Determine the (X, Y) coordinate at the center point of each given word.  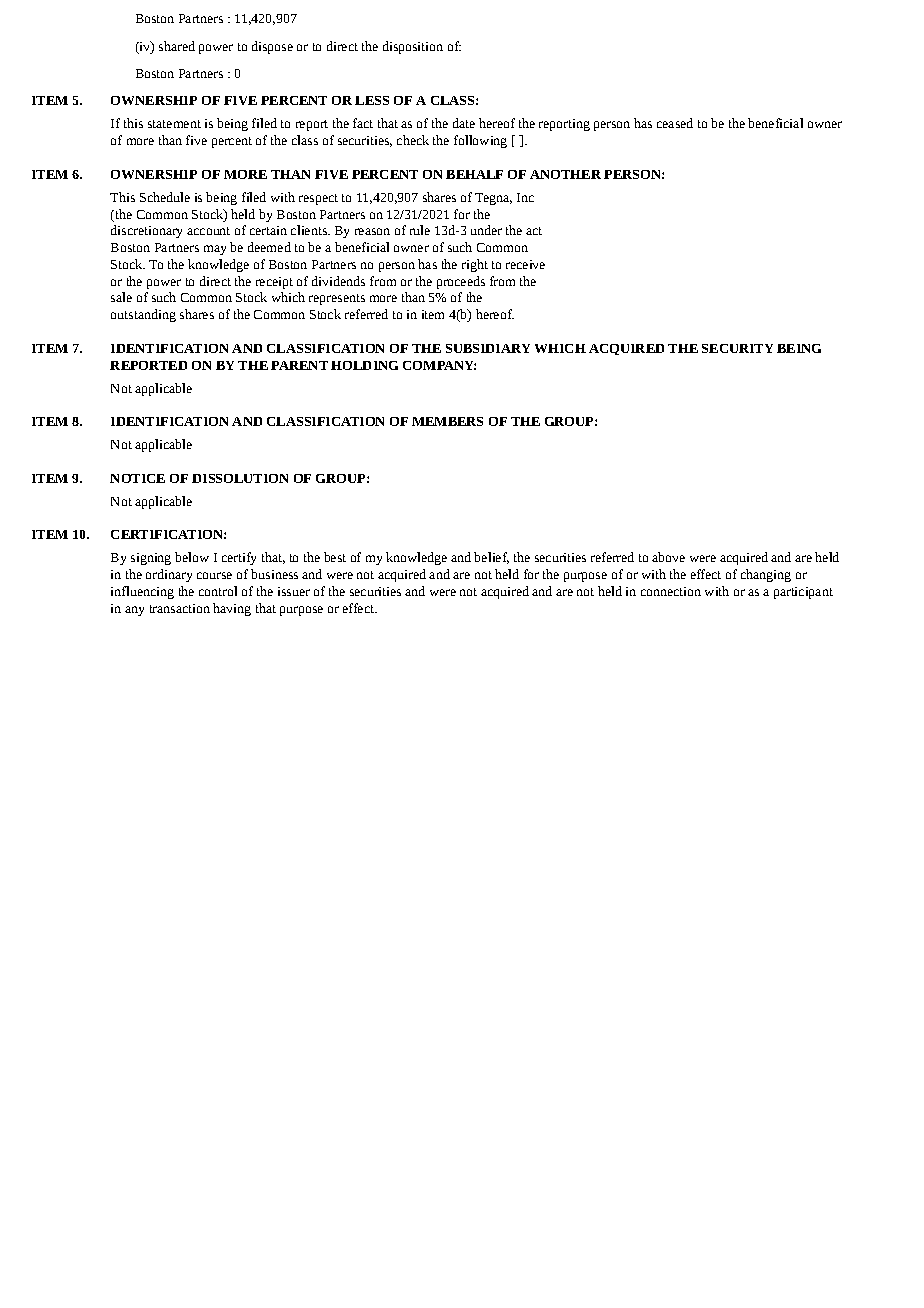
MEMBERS (447, 421)
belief (491, 558)
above (668, 557)
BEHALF (474, 174)
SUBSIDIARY (488, 348)
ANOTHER (565, 174)
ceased (675, 123)
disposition (413, 47)
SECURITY (737, 348)
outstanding (143, 315)
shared (177, 46)
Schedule (165, 197)
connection (671, 591)
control (218, 591)
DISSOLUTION (240, 478)
